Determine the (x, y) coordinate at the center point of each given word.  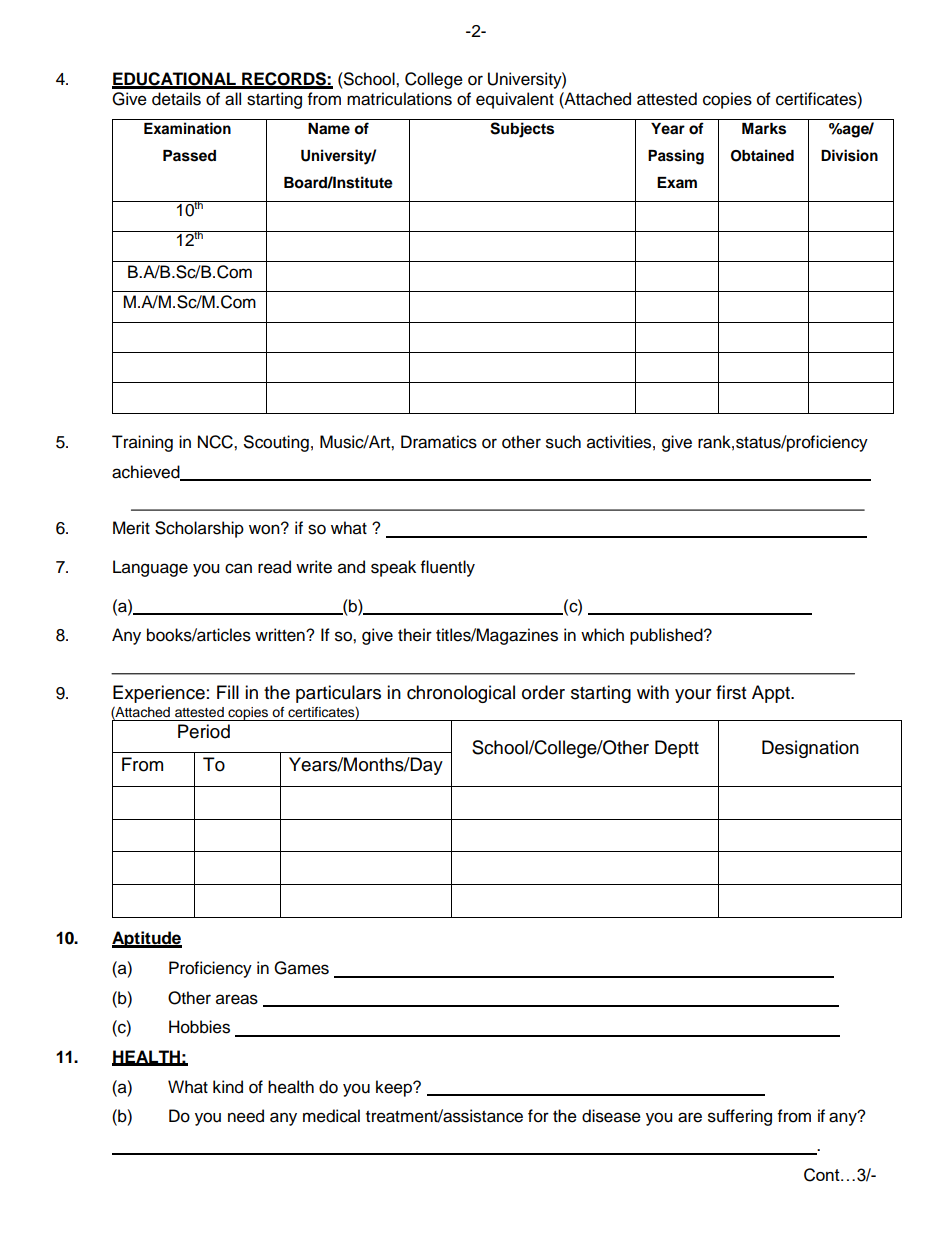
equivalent (515, 100)
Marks (764, 129)
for (538, 1116)
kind (228, 1087)
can (238, 568)
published (667, 636)
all (233, 99)
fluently (448, 568)
